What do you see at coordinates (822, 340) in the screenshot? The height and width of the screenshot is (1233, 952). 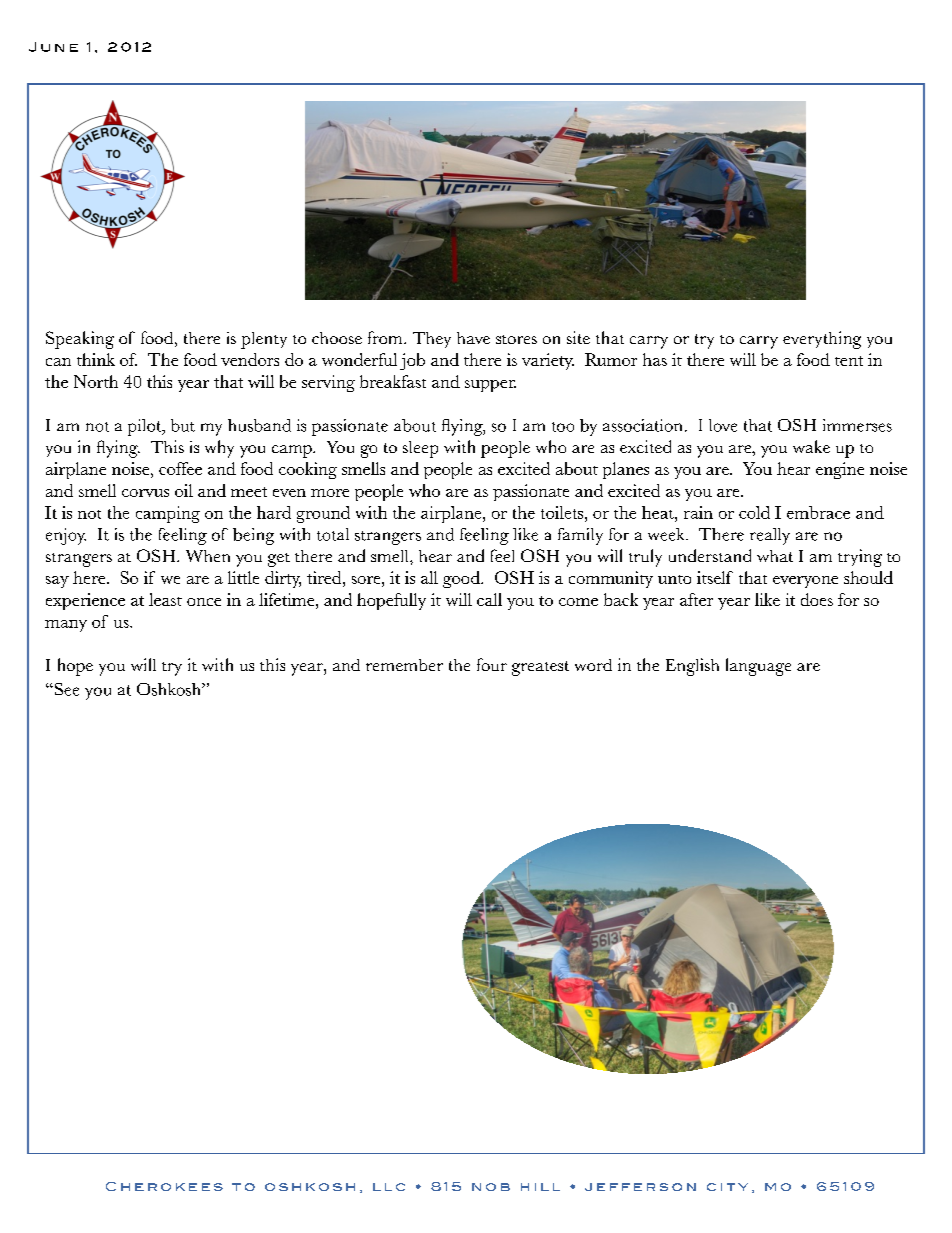 I see `everything` at bounding box center [822, 340].
